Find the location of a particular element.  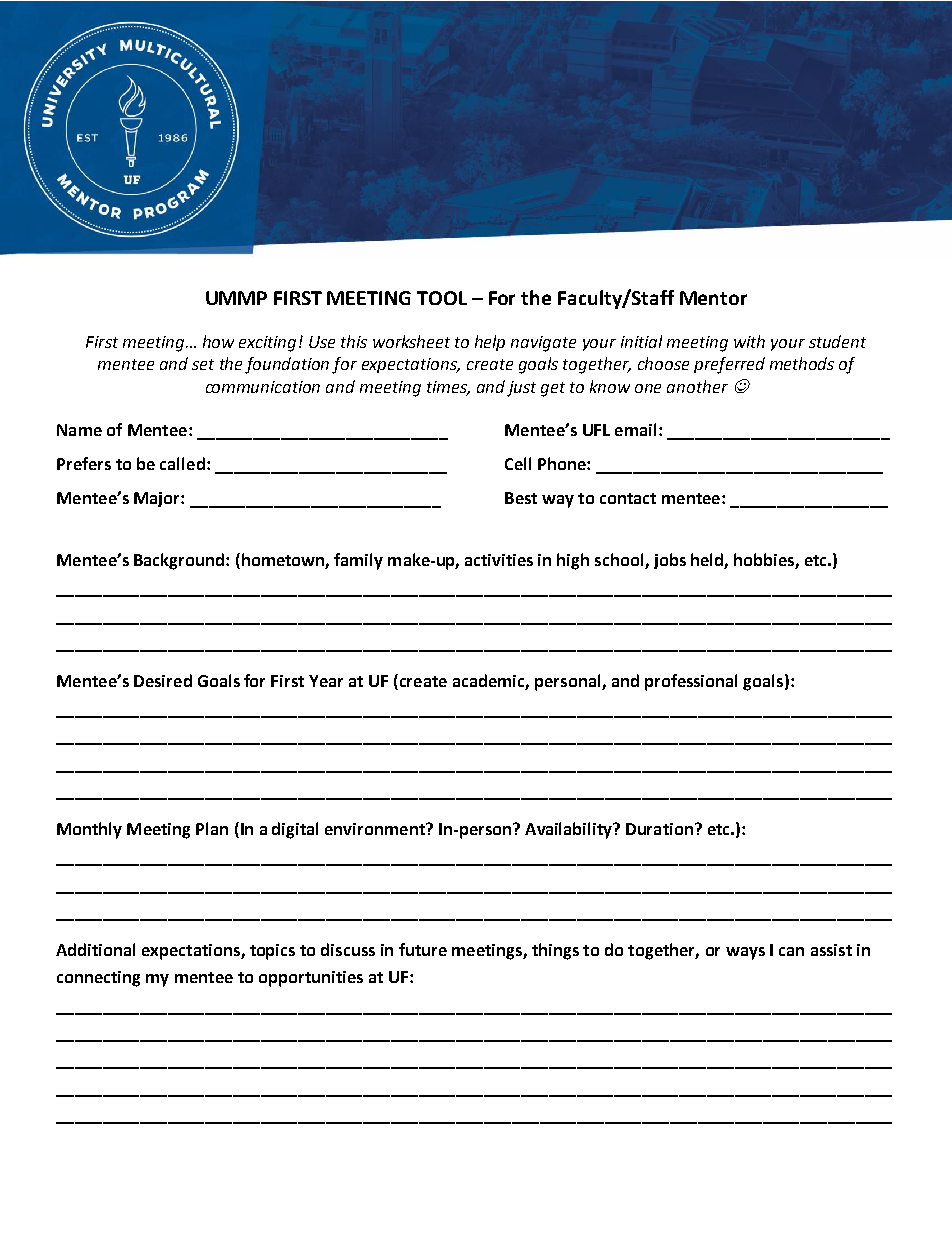

TOOL is located at coordinates (442, 298).
